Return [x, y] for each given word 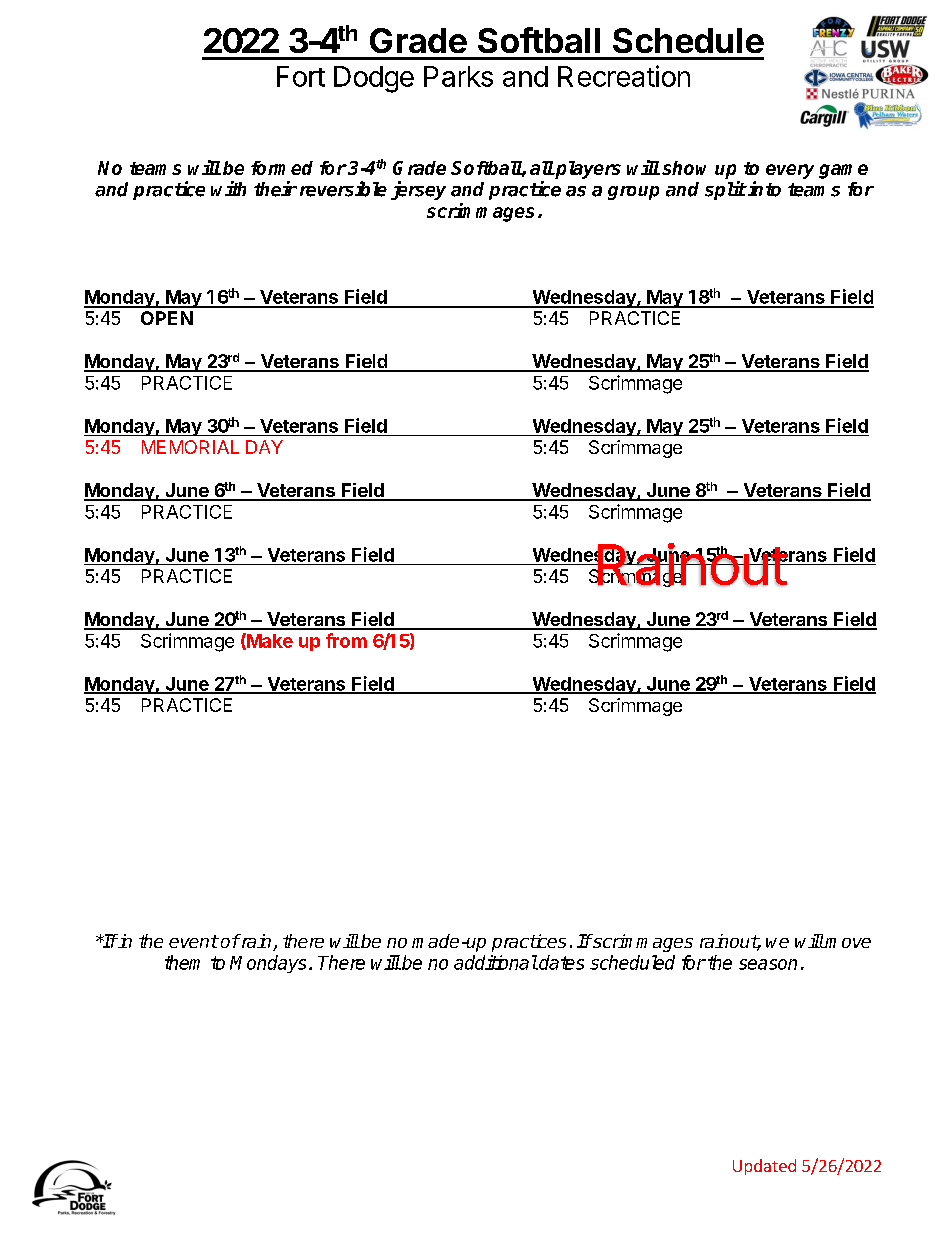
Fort [301, 76]
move [847, 943]
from [346, 640]
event [193, 941]
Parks [458, 76]
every [790, 171]
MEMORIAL [190, 447]
